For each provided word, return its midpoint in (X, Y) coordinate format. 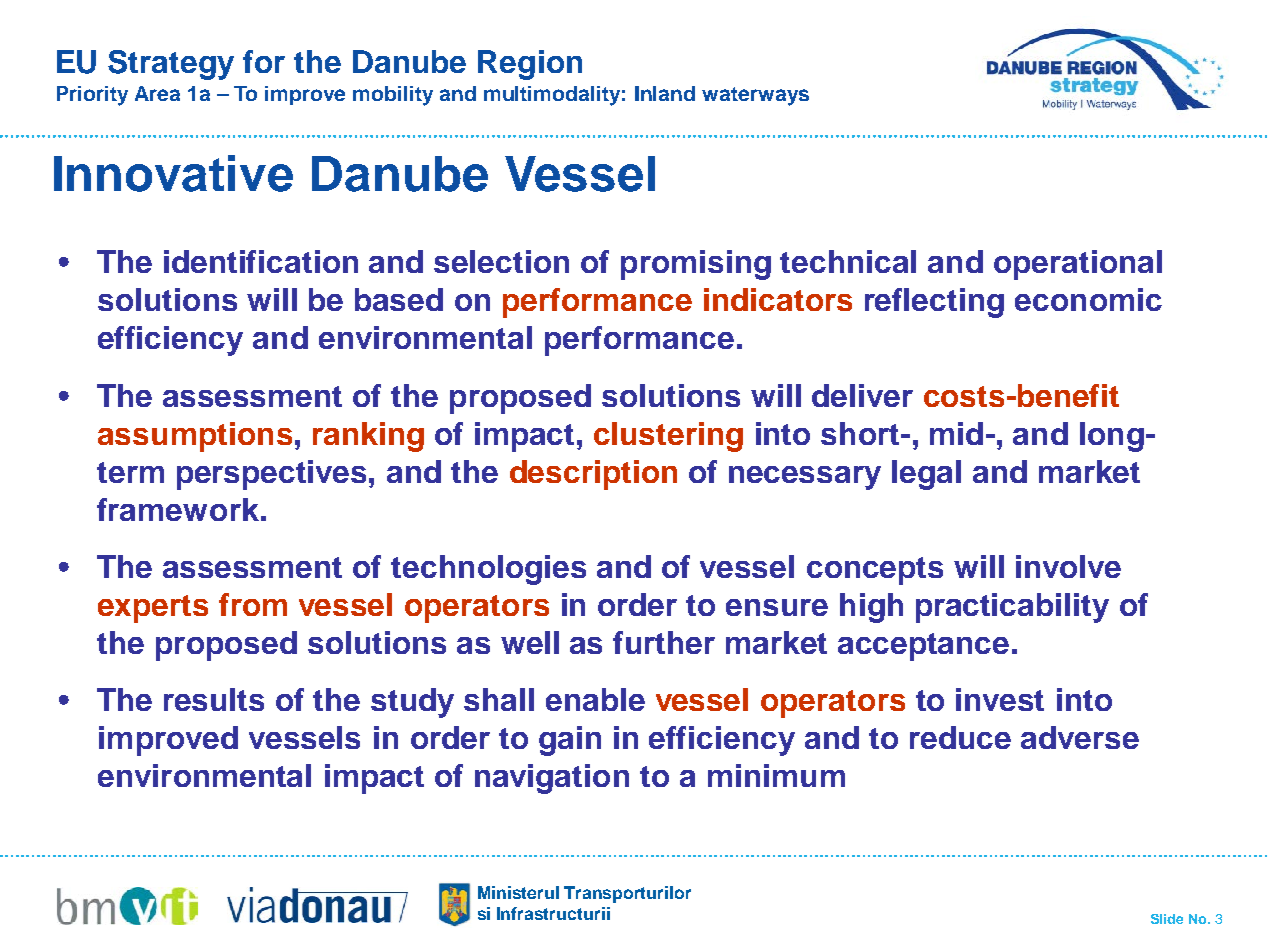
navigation (552, 779)
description (593, 475)
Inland (665, 93)
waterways (755, 96)
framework (178, 509)
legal (926, 475)
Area (157, 93)
